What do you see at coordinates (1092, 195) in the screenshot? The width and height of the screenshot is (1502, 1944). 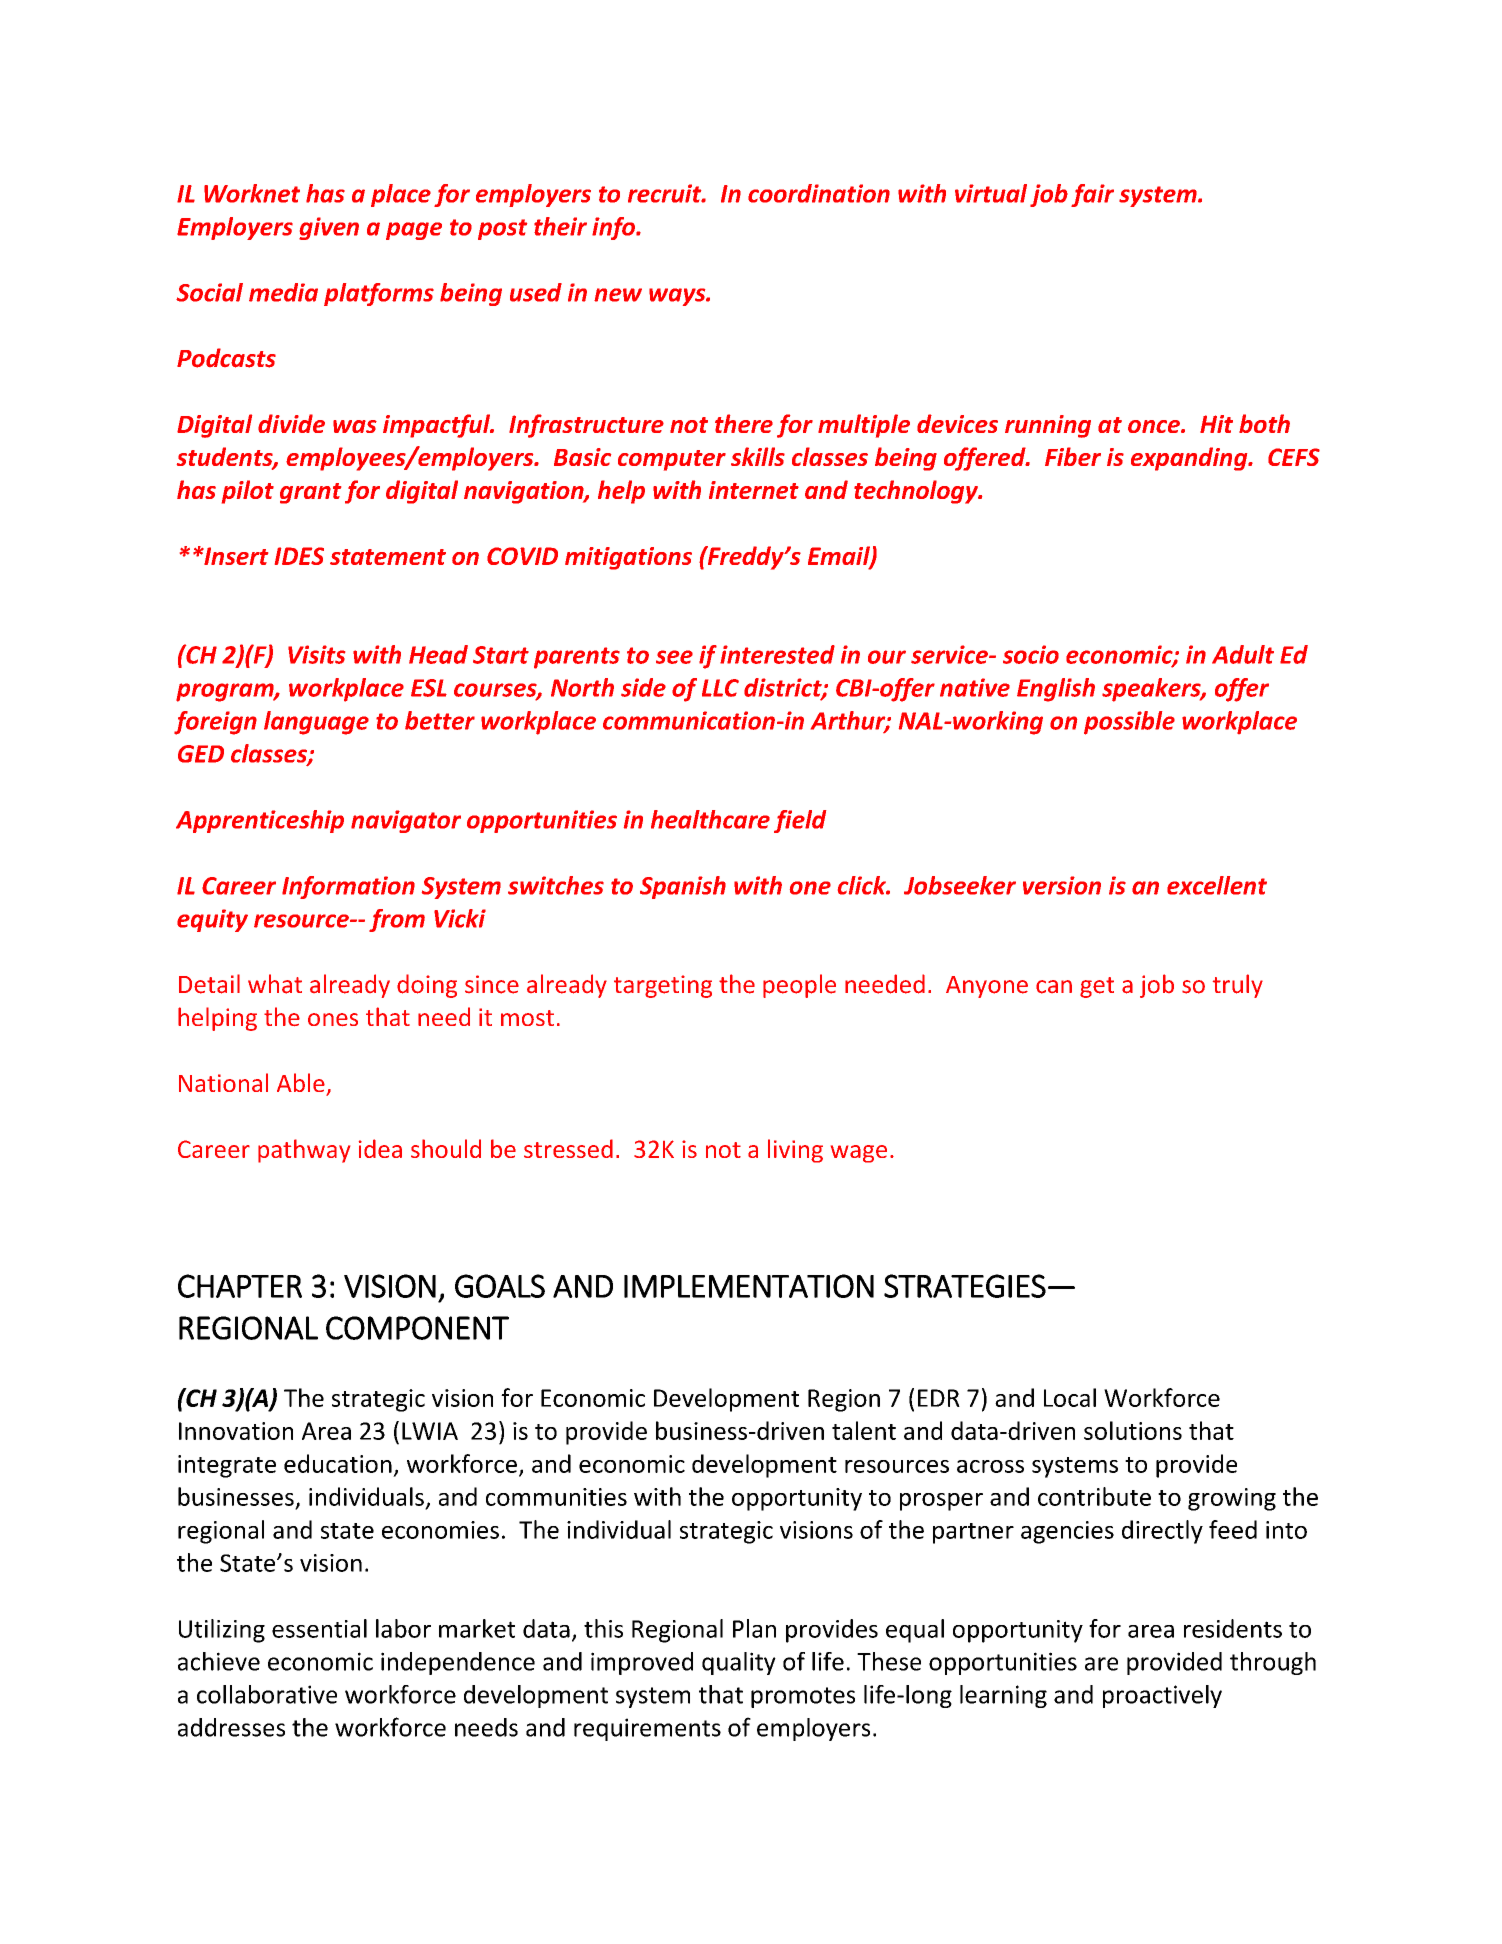 I see `fair` at bounding box center [1092, 195].
